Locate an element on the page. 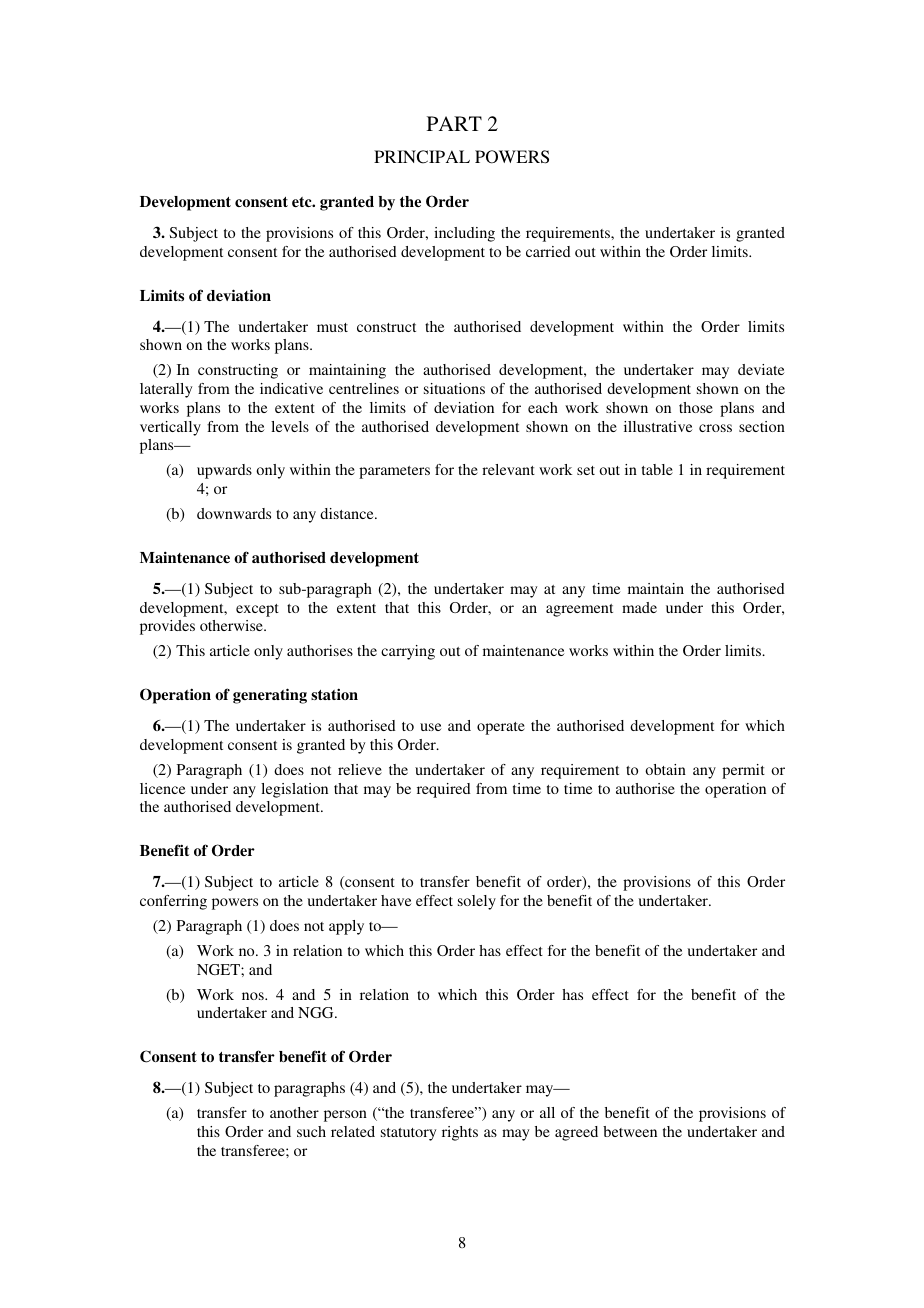 Image resolution: width=924 pixels, height=1308 pixels. required is located at coordinates (443, 790).
